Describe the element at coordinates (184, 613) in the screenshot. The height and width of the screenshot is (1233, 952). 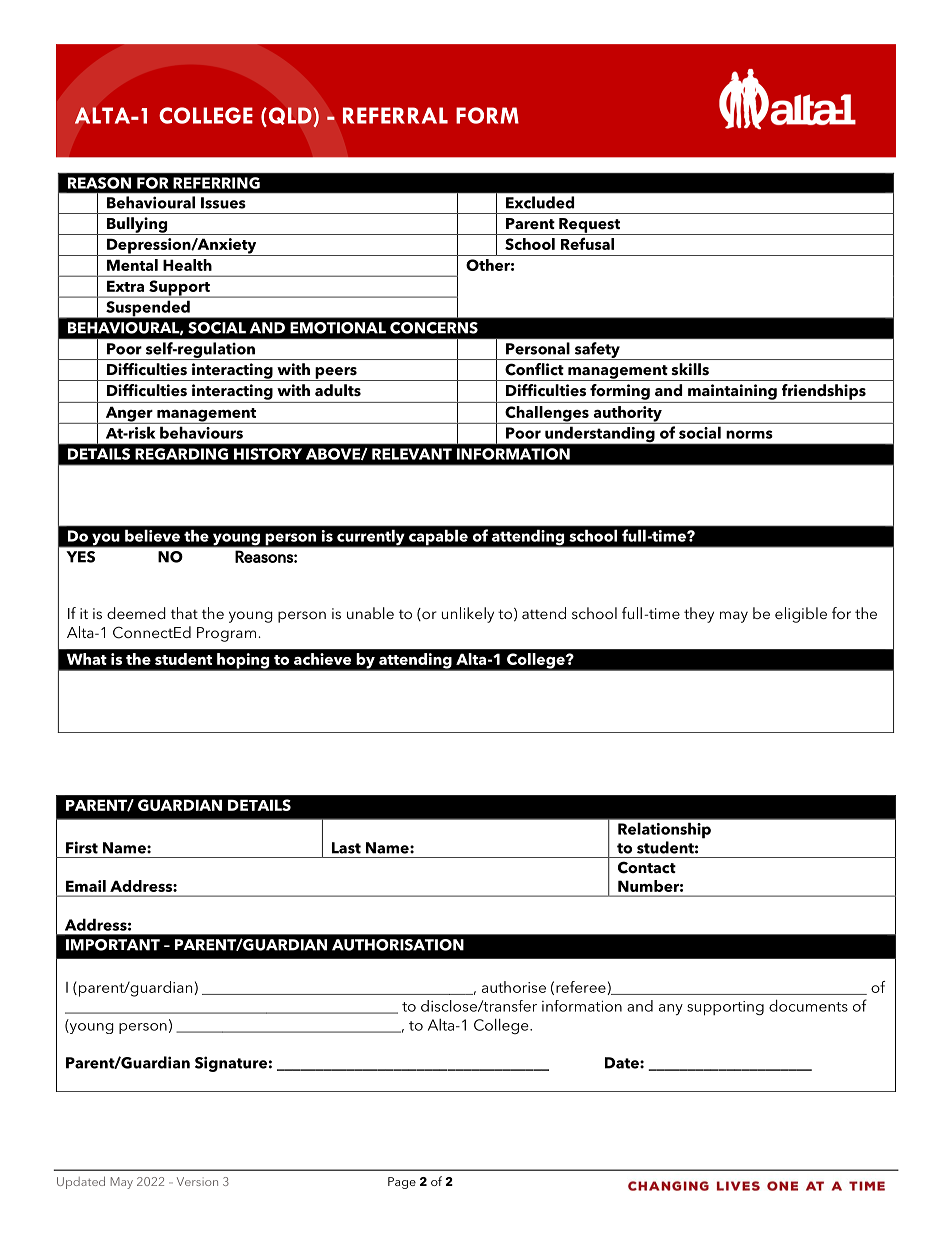
I see `that` at that location.
